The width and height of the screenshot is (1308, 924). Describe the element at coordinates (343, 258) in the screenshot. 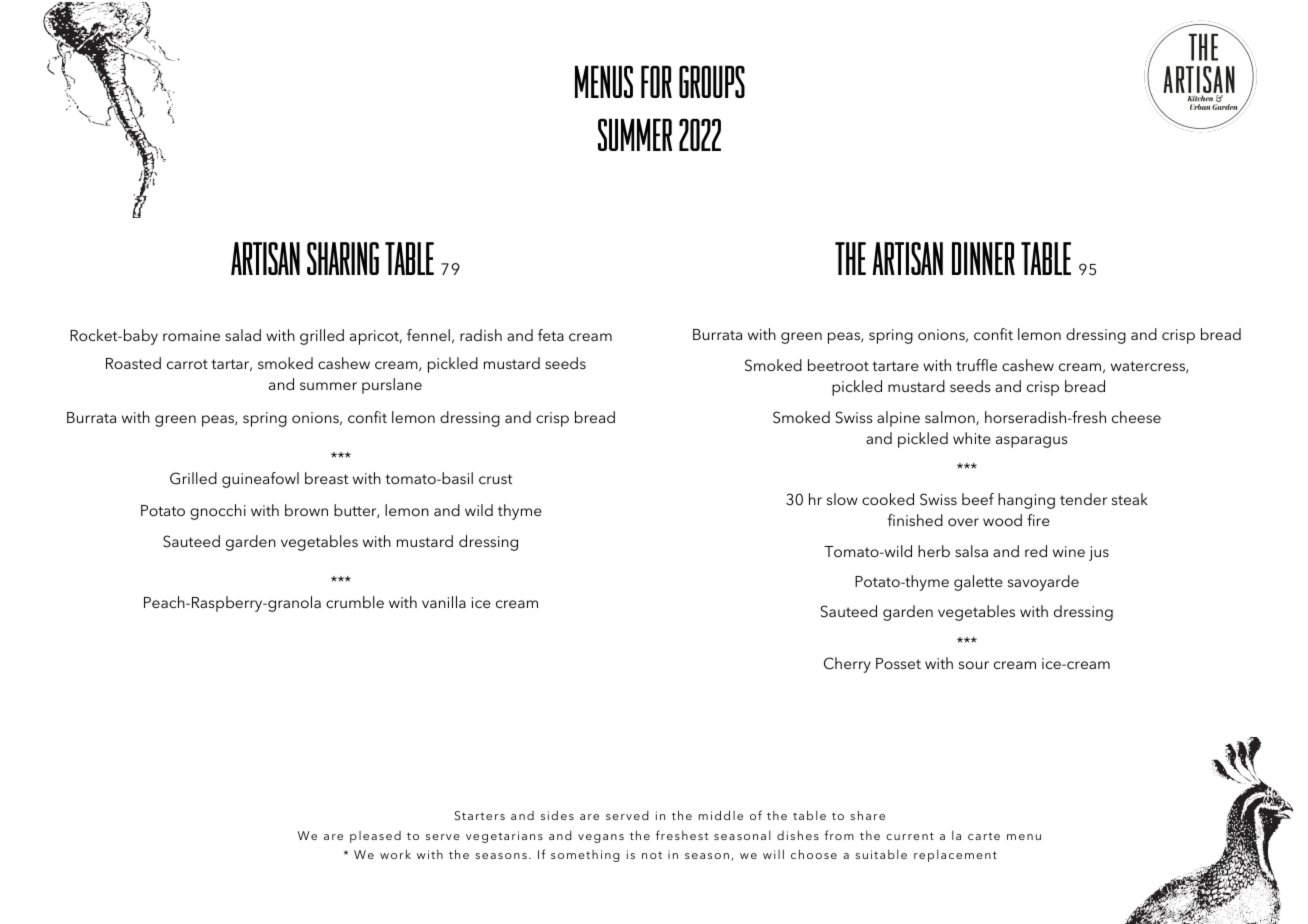

I see `SHARING` at that location.
